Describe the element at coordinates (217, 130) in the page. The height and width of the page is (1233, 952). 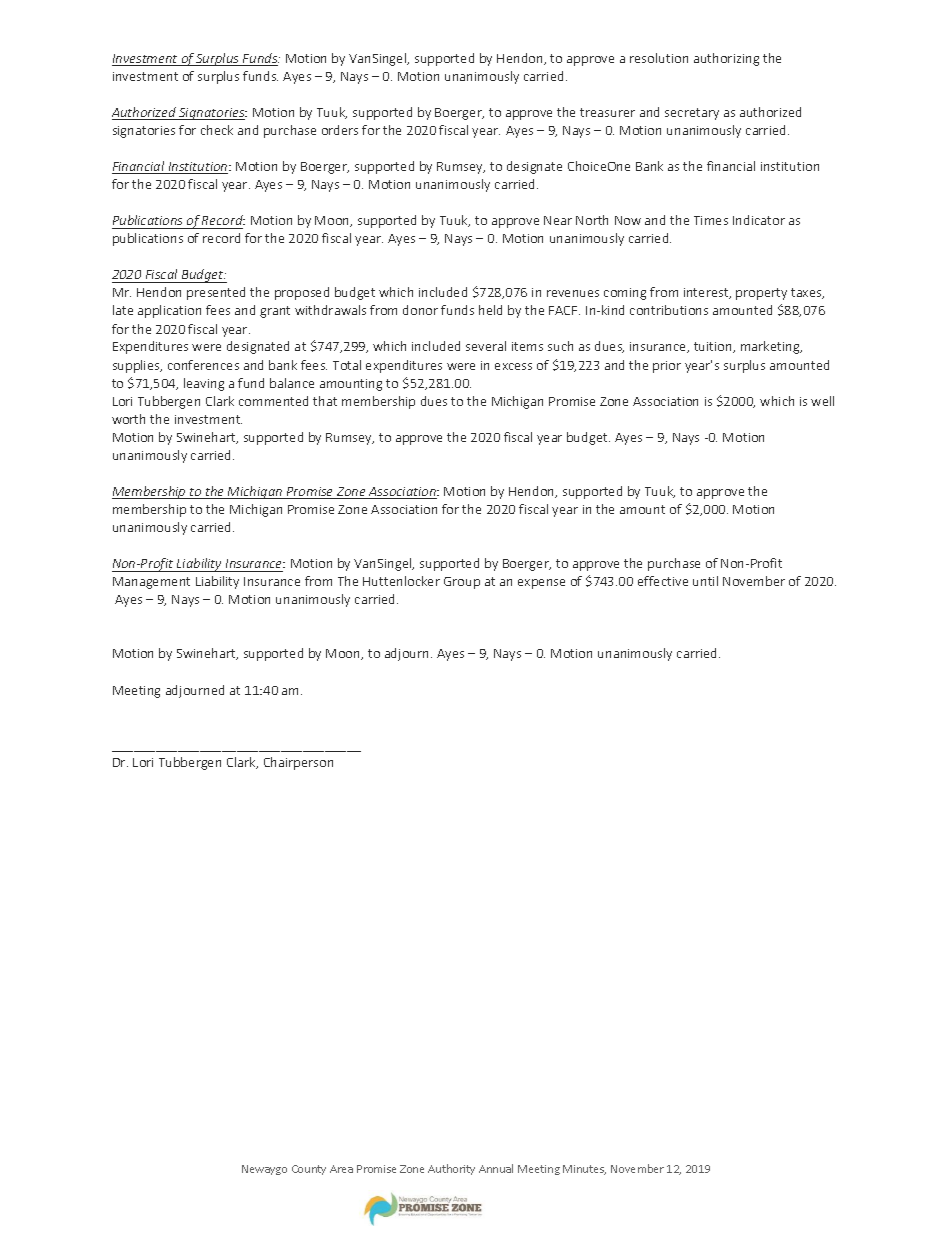
I see `check` at that location.
